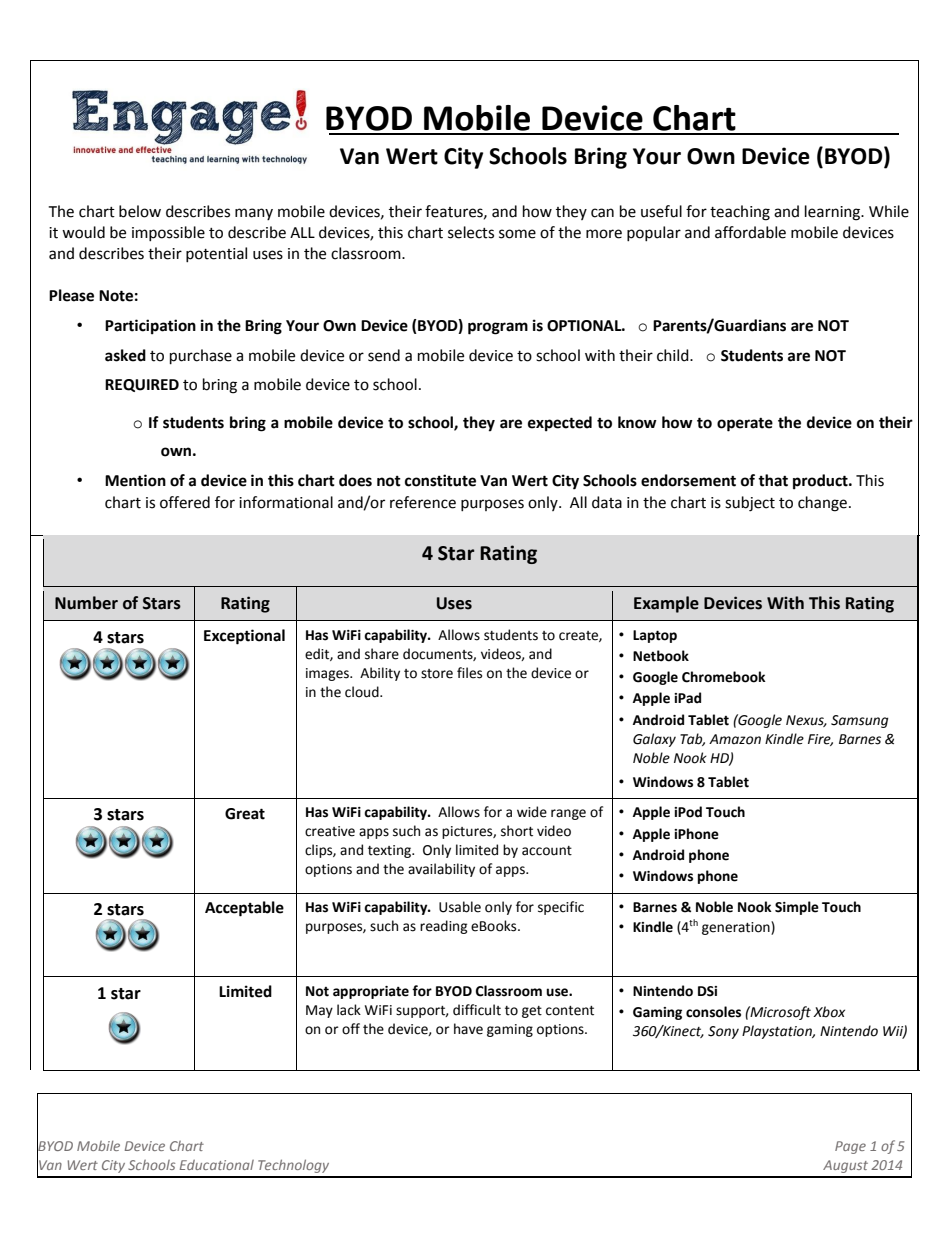 This image has height=1233, width=952. Describe the element at coordinates (244, 909) in the image. I see `Acceptable` at that location.
